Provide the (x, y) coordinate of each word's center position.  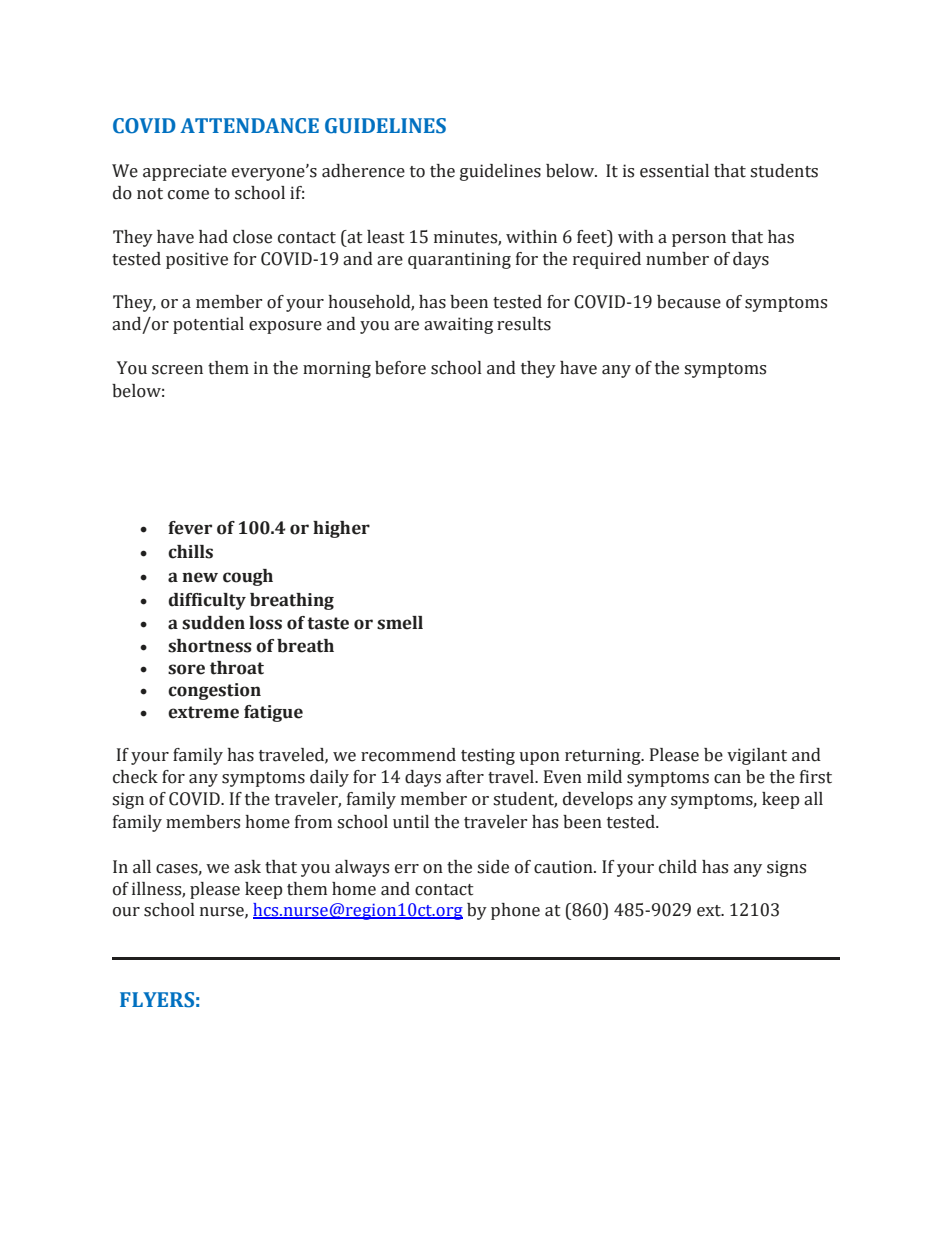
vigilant (757, 756)
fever (190, 528)
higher (341, 529)
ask (247, 867)
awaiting (458, 325)
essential (674, 171)
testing (488, 756)
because (689, 302)
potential (208, 325)
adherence (363, 171)
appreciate (185, 172)
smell (400, 623)
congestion (214, 691)
